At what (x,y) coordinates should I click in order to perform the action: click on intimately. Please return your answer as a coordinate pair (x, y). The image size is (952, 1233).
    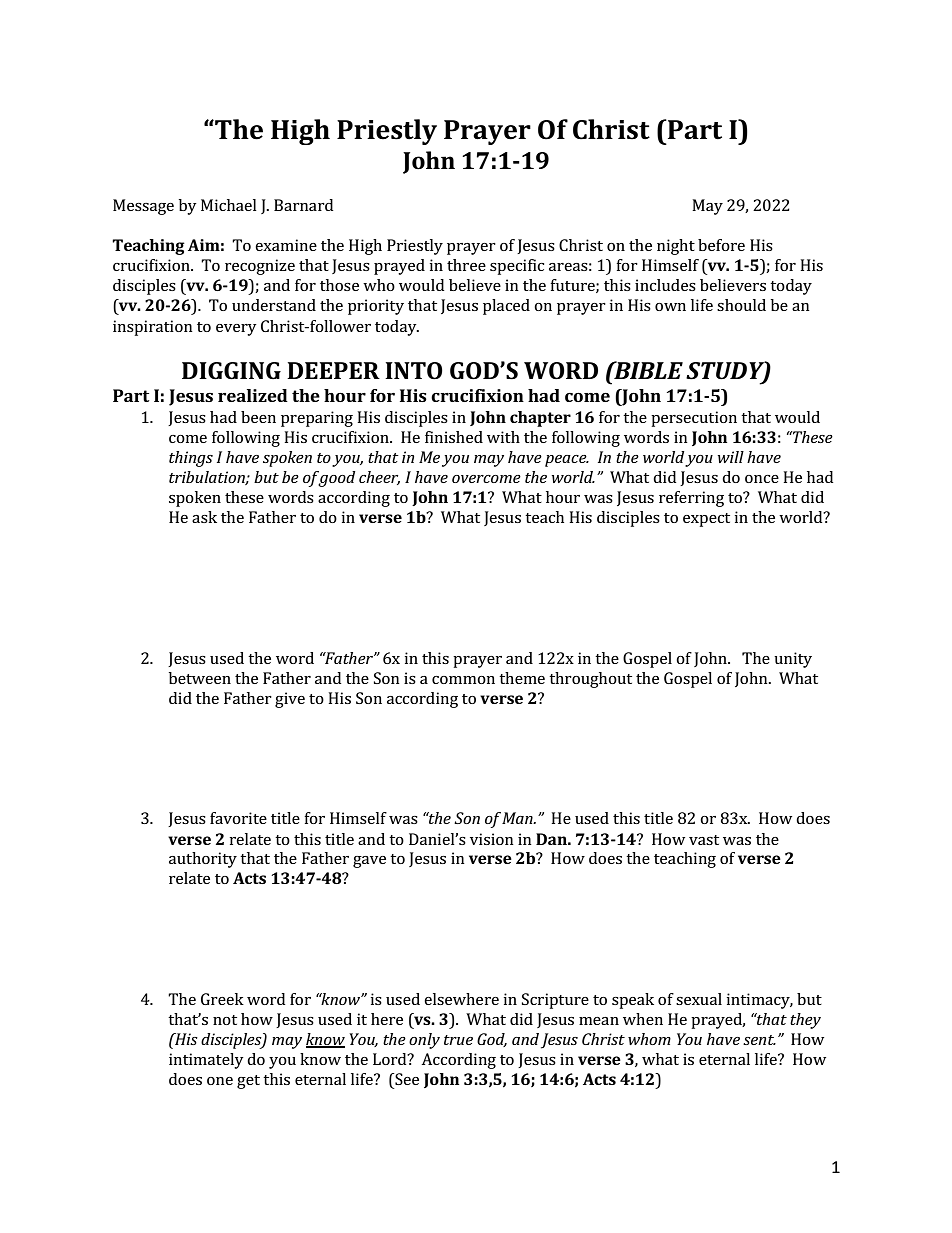
    Looking at the image, I should click on (206, 1061).
